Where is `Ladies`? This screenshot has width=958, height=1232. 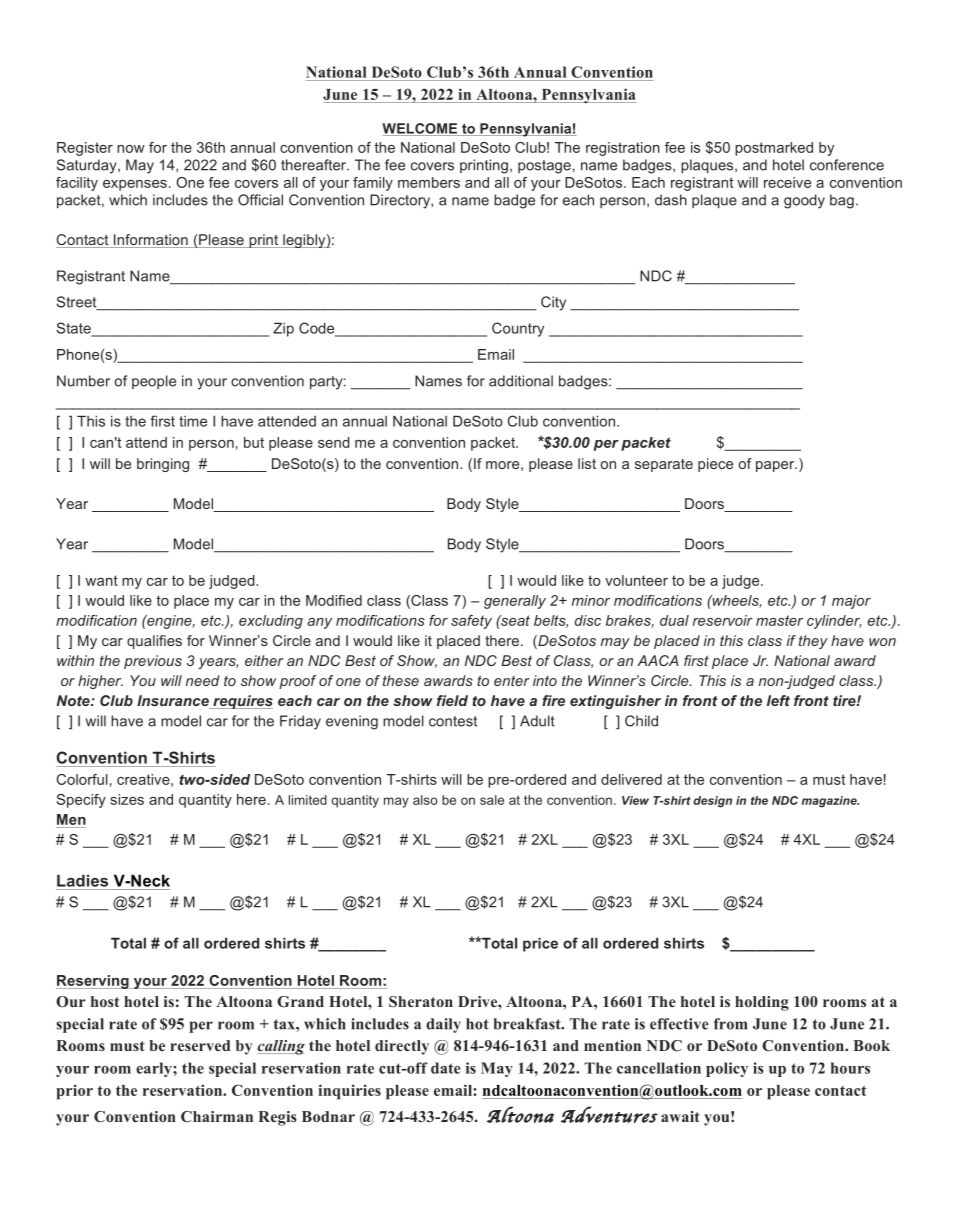 Ladies is located at coordinates (82, 880).
